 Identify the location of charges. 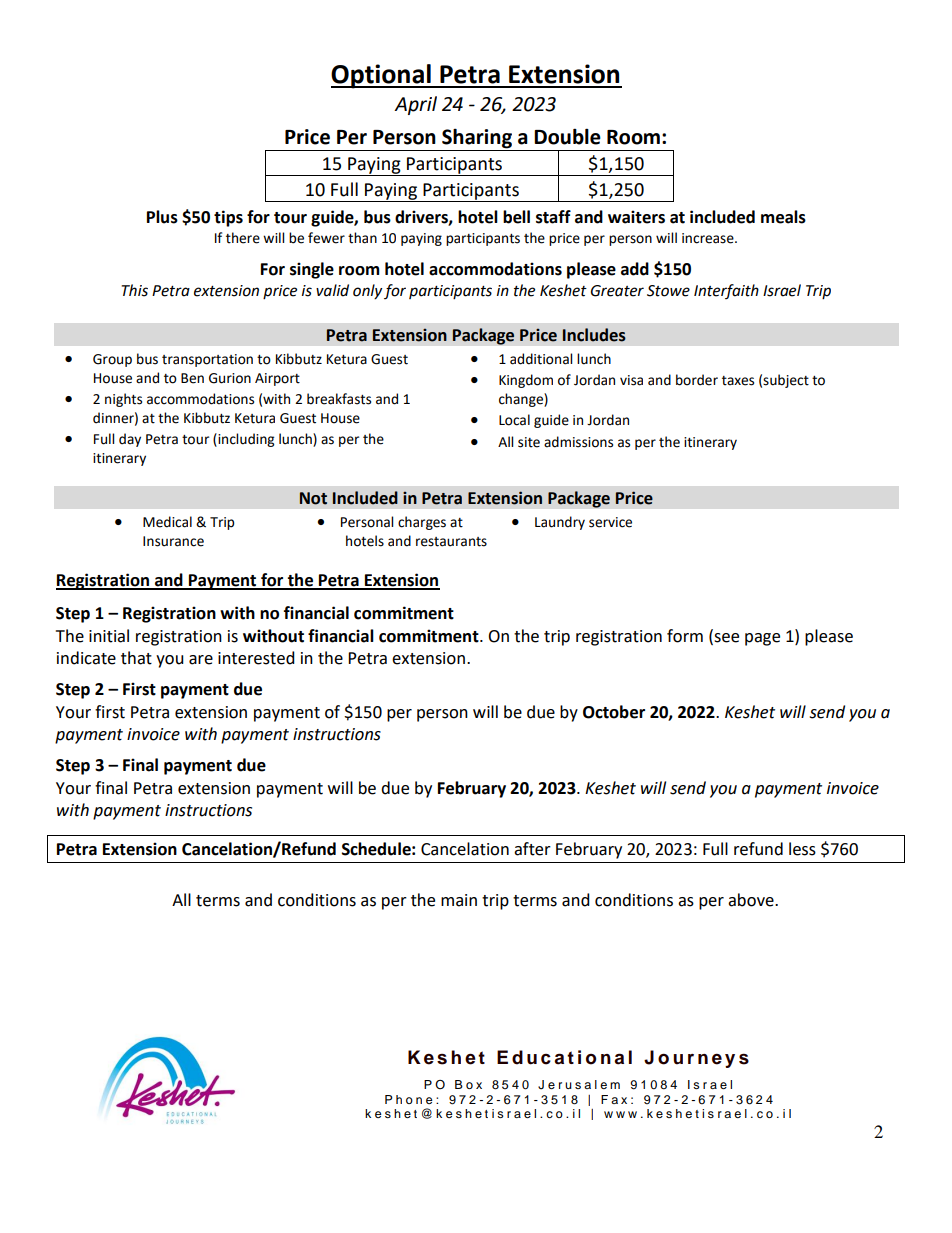
(422, 523).
